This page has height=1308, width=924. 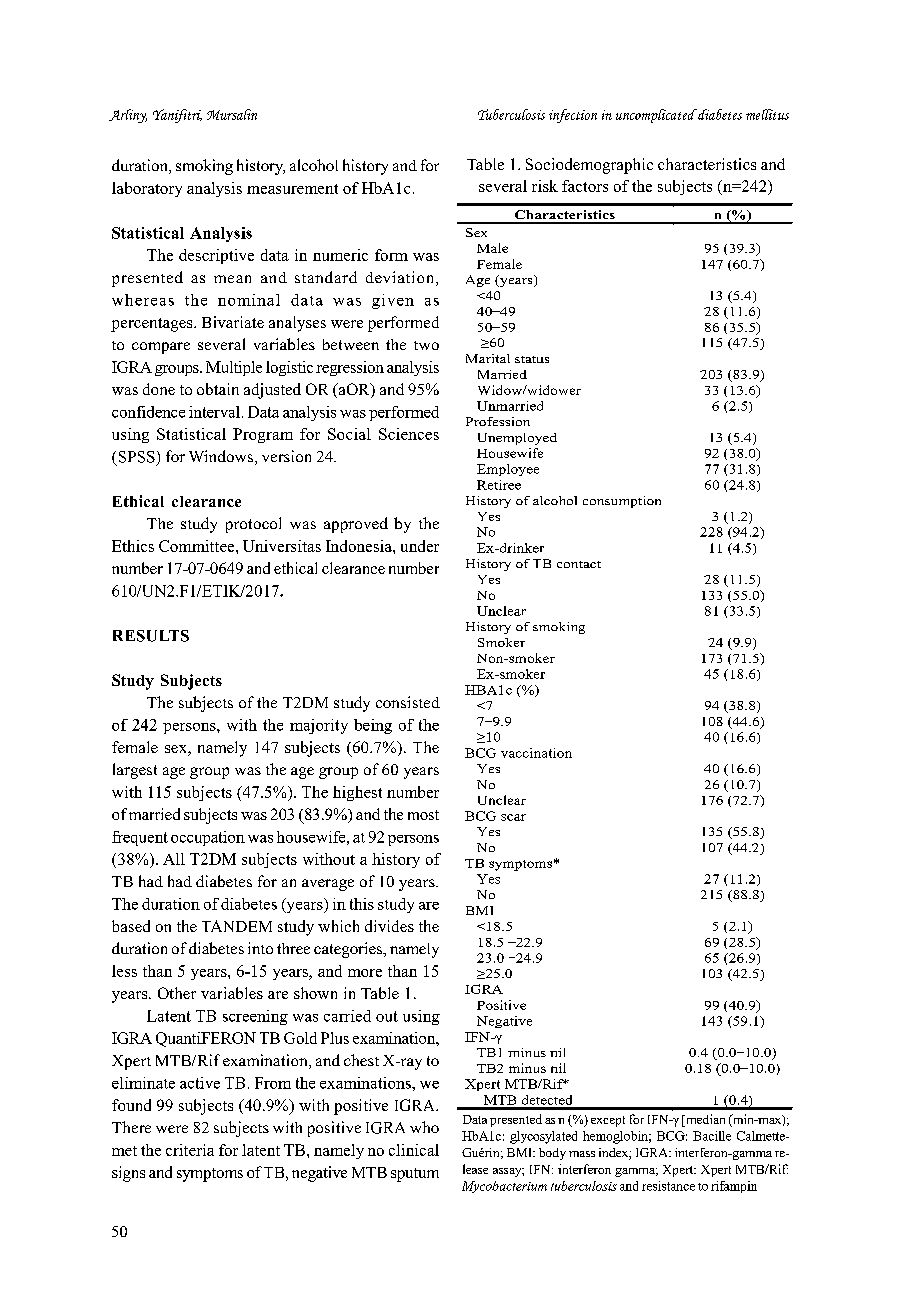 What do you see at coordinates (408, 702) in the page?
I see `consisted` at bounding box center [408, 702].
